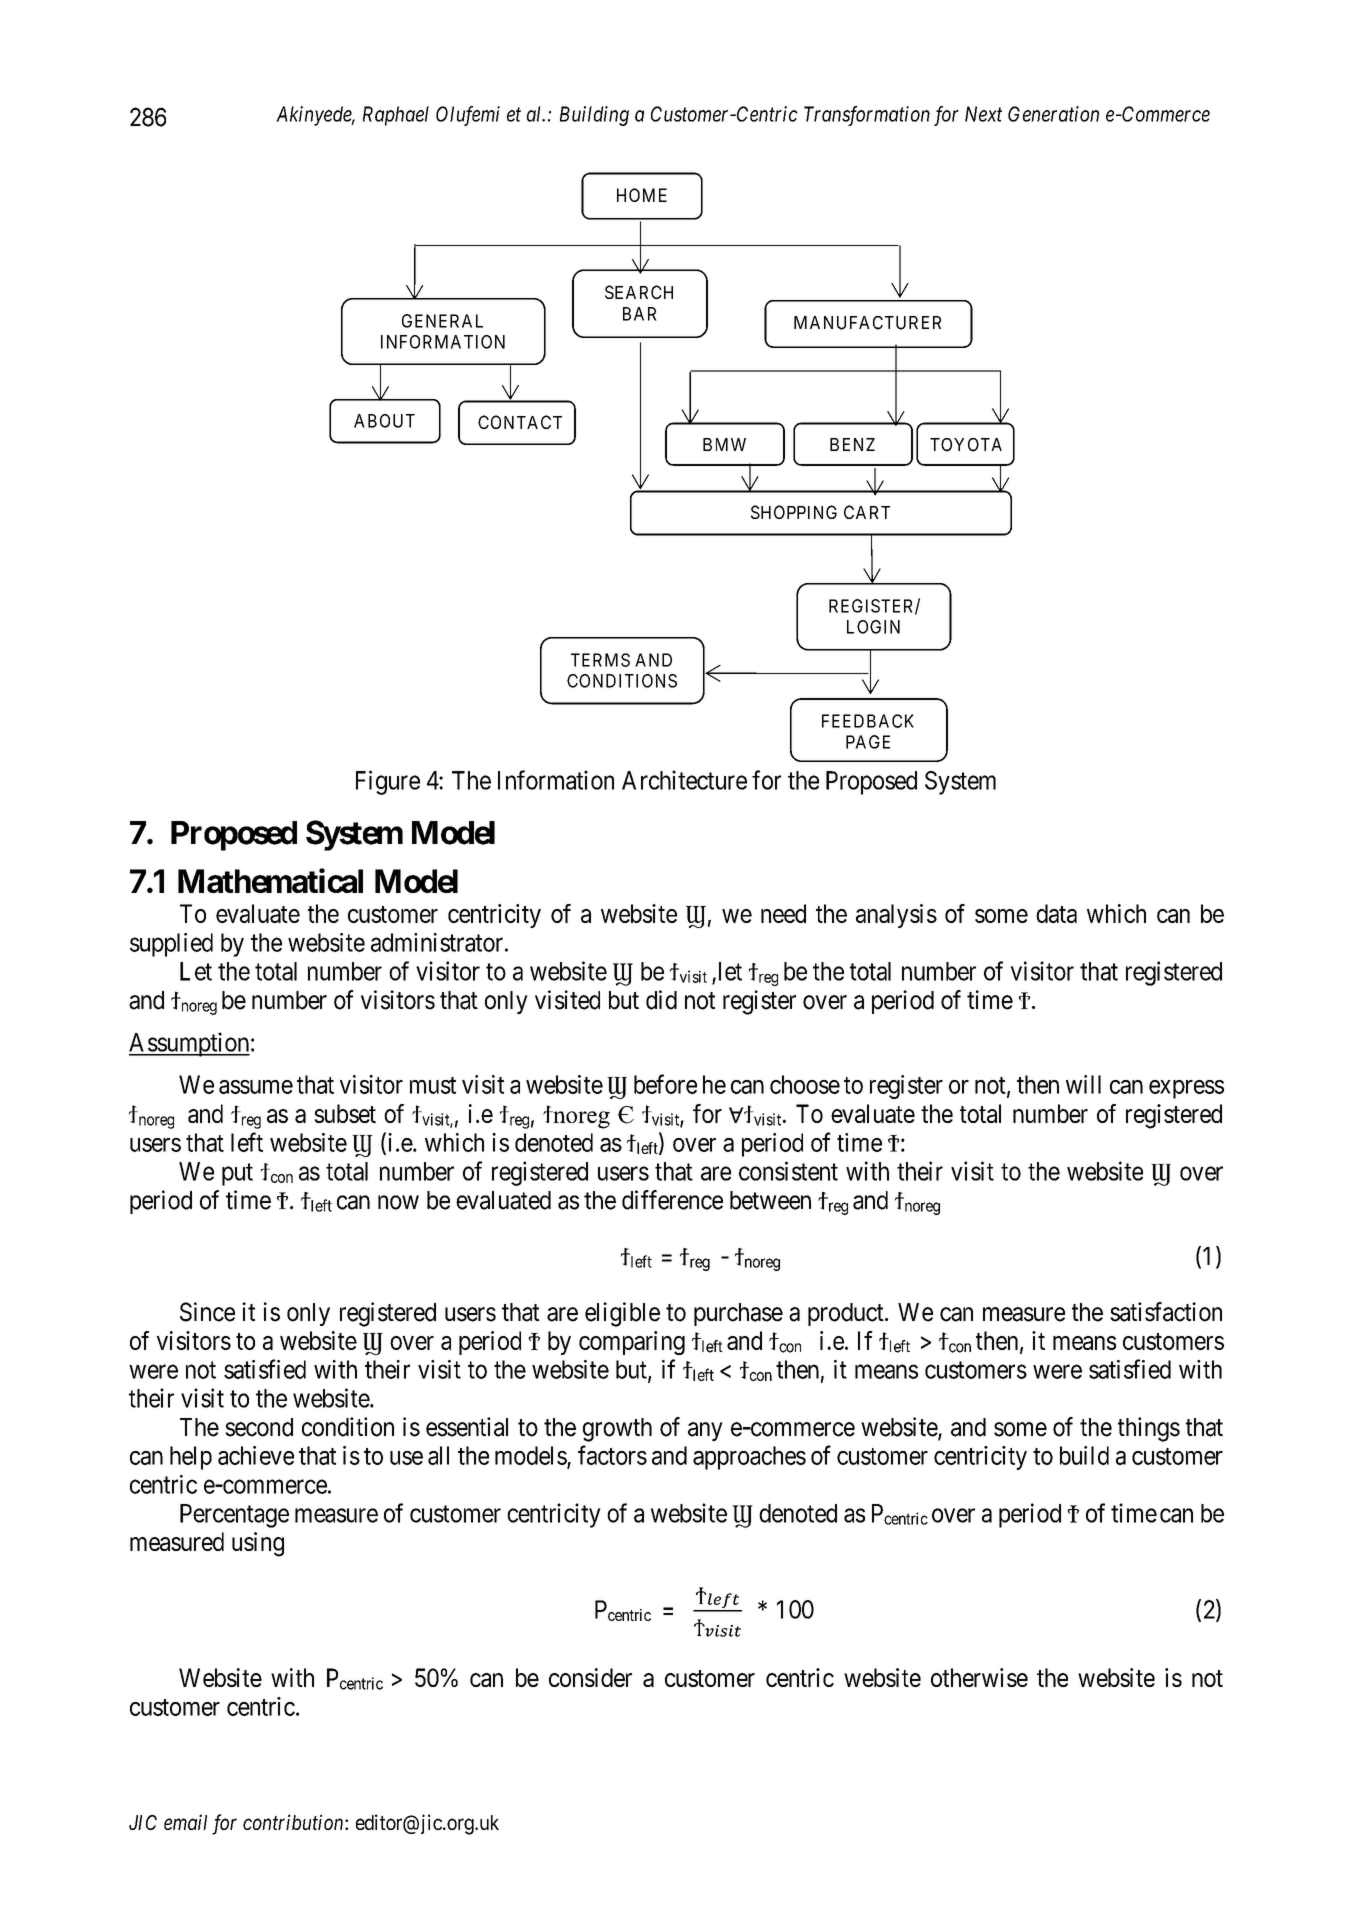 The height and width of the page is (1912, 1352). Describe the element at coordinates (1053, 114) in the page. I see `Generation` at that location.
